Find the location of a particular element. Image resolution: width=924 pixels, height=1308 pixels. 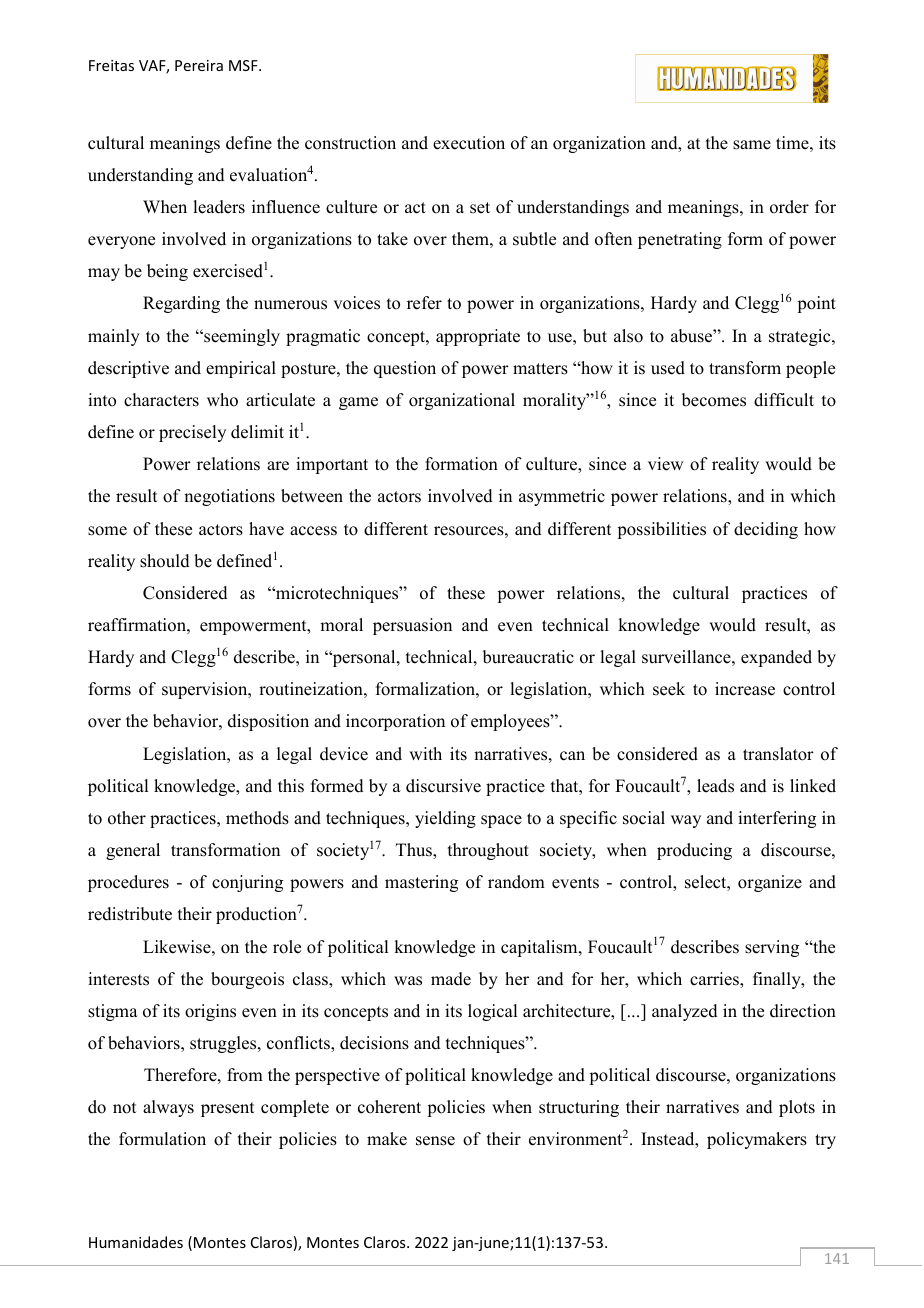

same is located at coordinates (752, 145).
